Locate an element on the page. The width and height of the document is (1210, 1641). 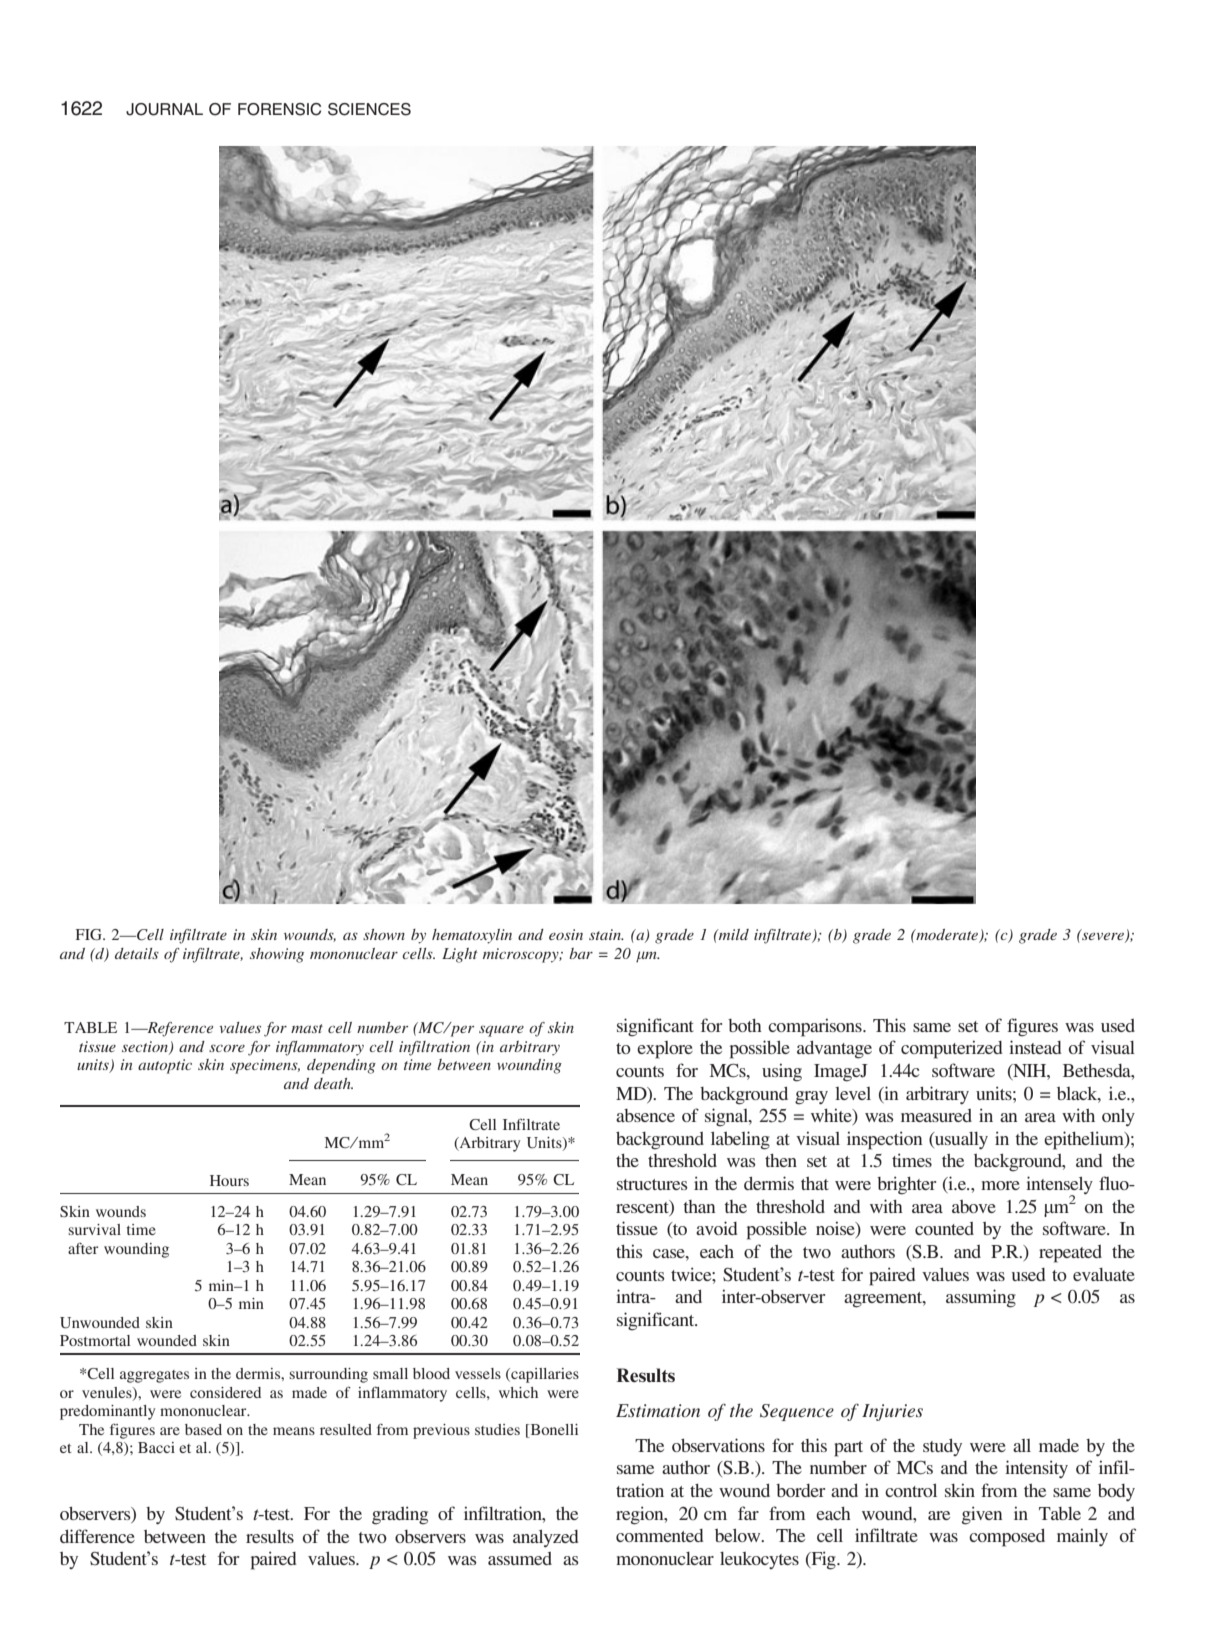
JOURNAL is located at coordinates (164, 109).
